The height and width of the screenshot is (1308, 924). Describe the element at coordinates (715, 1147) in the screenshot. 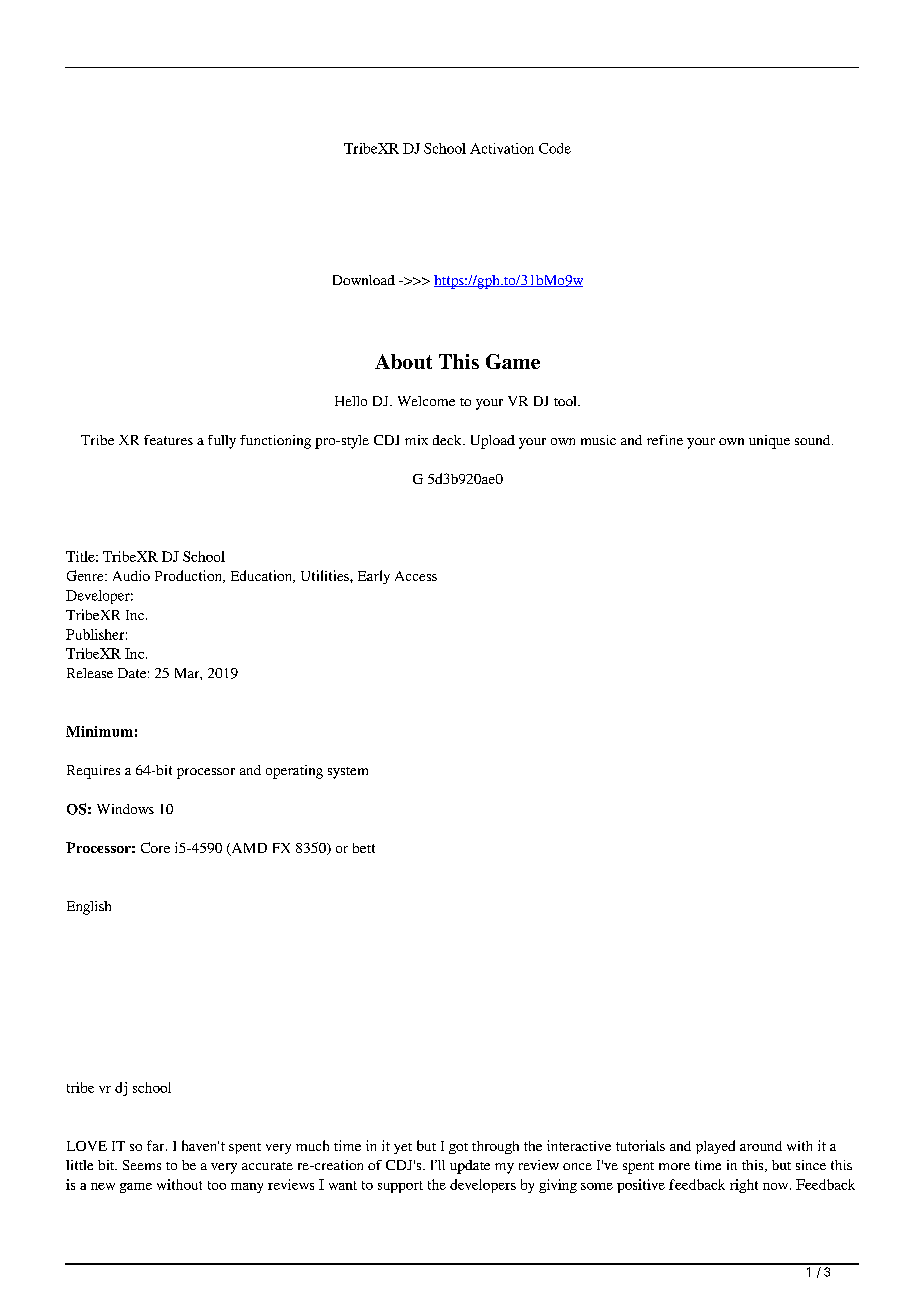

I see `played` at that location.
